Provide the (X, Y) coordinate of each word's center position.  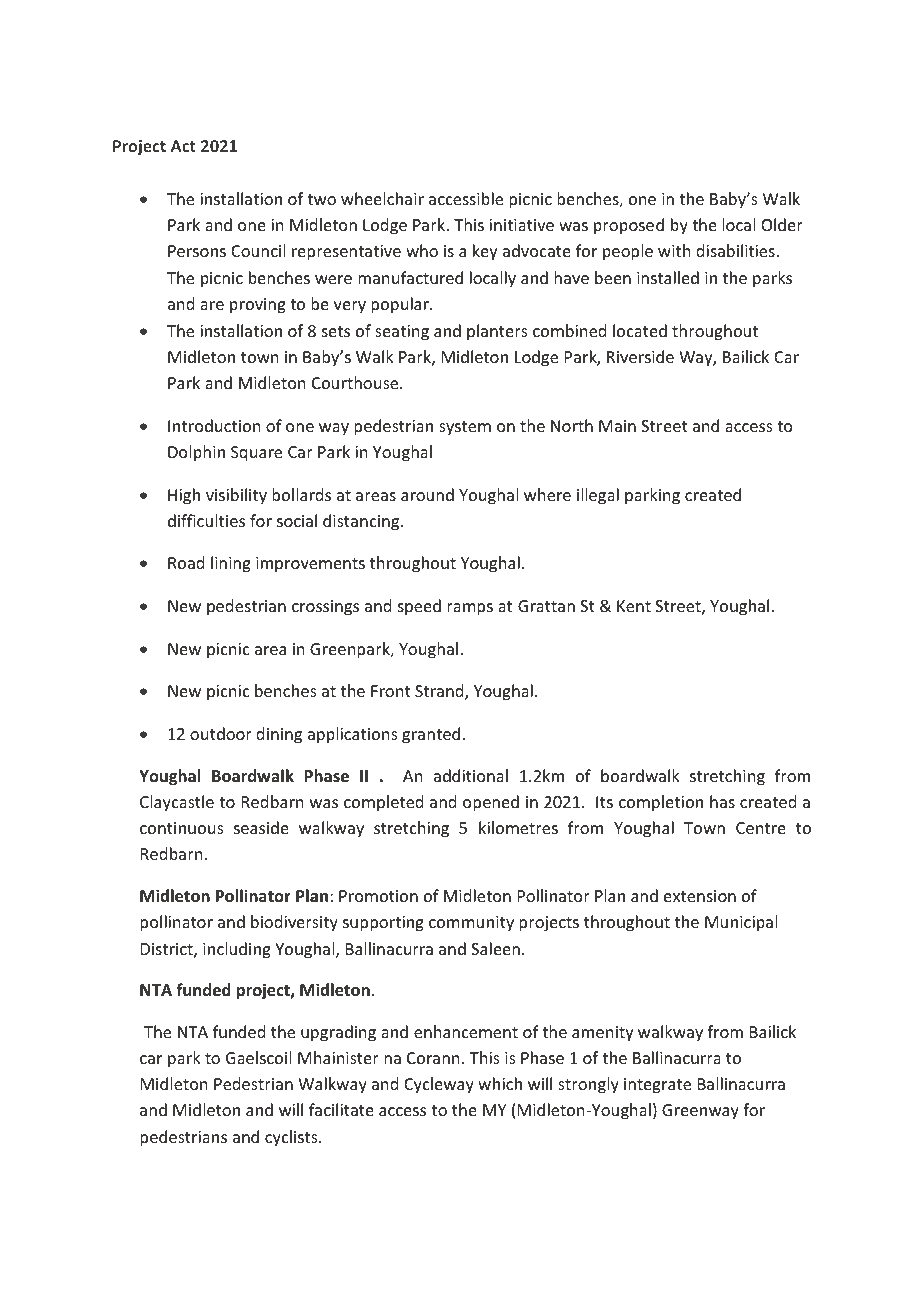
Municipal (741, 923)
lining (231, 564)
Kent (634, 606)
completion (661, 803)
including (237, 950)
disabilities (736, 250)
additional (471, 775)
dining (279, 735)
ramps (470, 609)
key (485, 252)
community (471, 924)
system (465, 428)
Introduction (214, 425)
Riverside (640, 356)
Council (258, 250)
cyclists (292, 1138)
